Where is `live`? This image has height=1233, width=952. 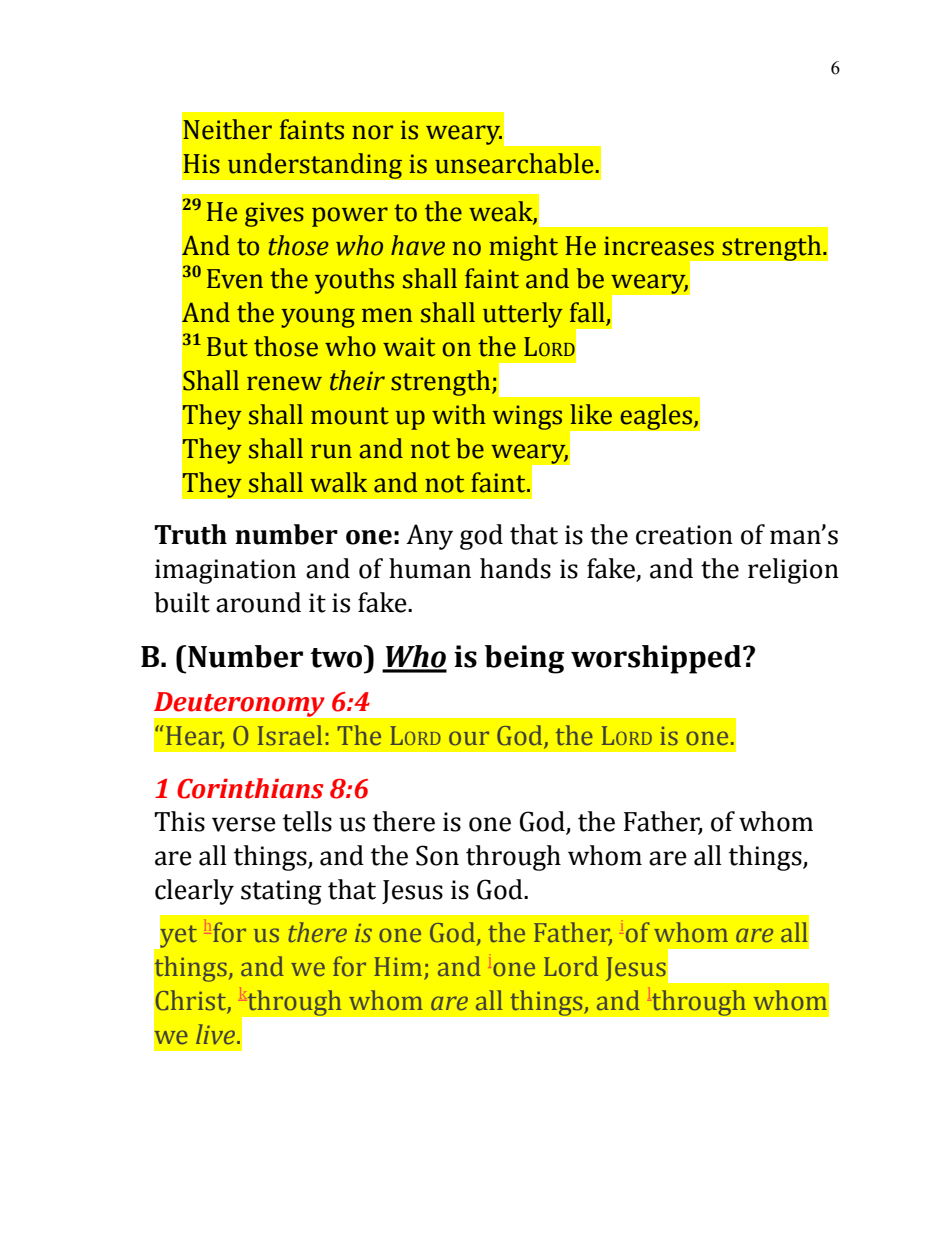
live is located at coordinates (217, 1034).
